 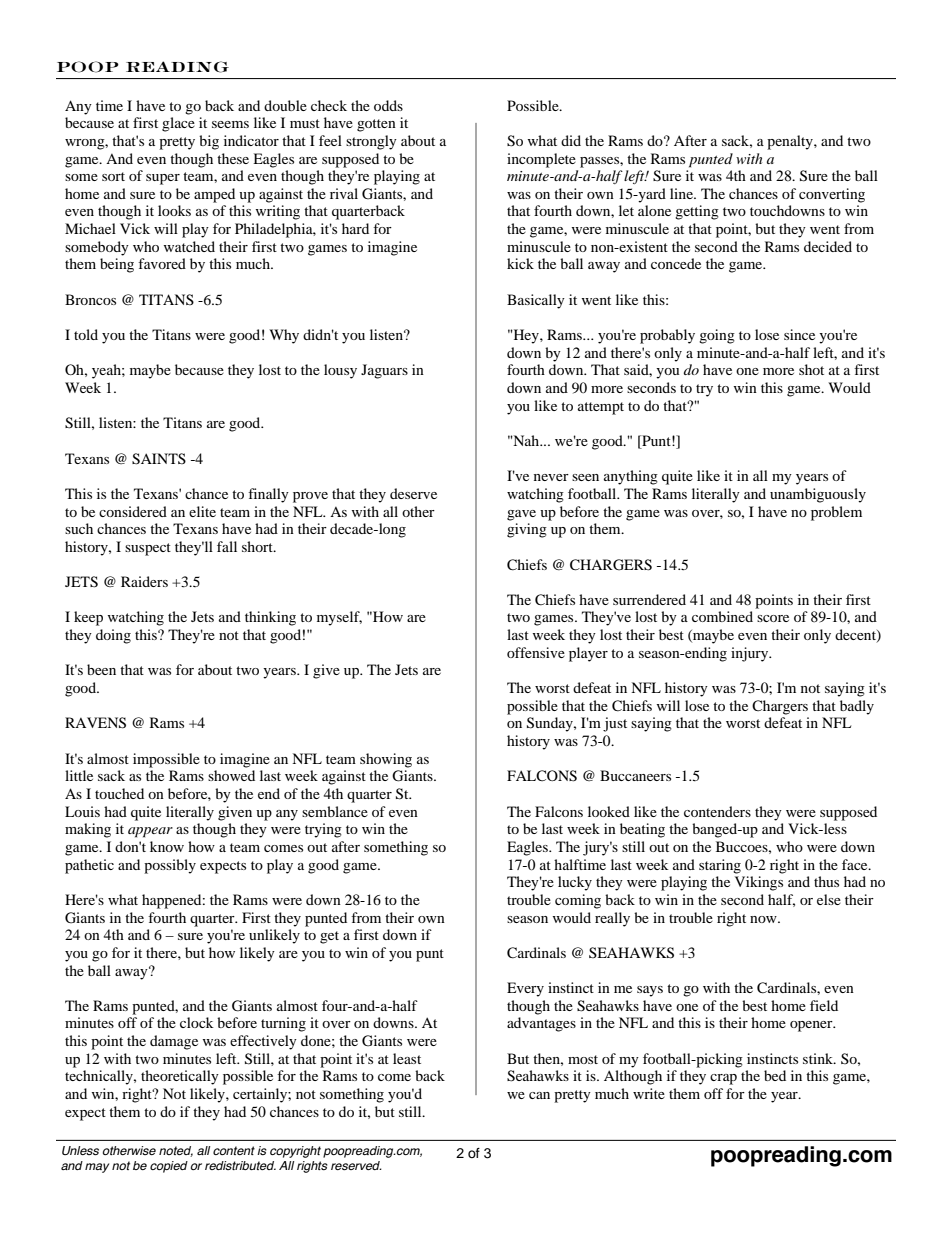 What do you see at coordinates (541, 160) in the screenshot?
I see `incomplete` at bounding box center [541, 160].
